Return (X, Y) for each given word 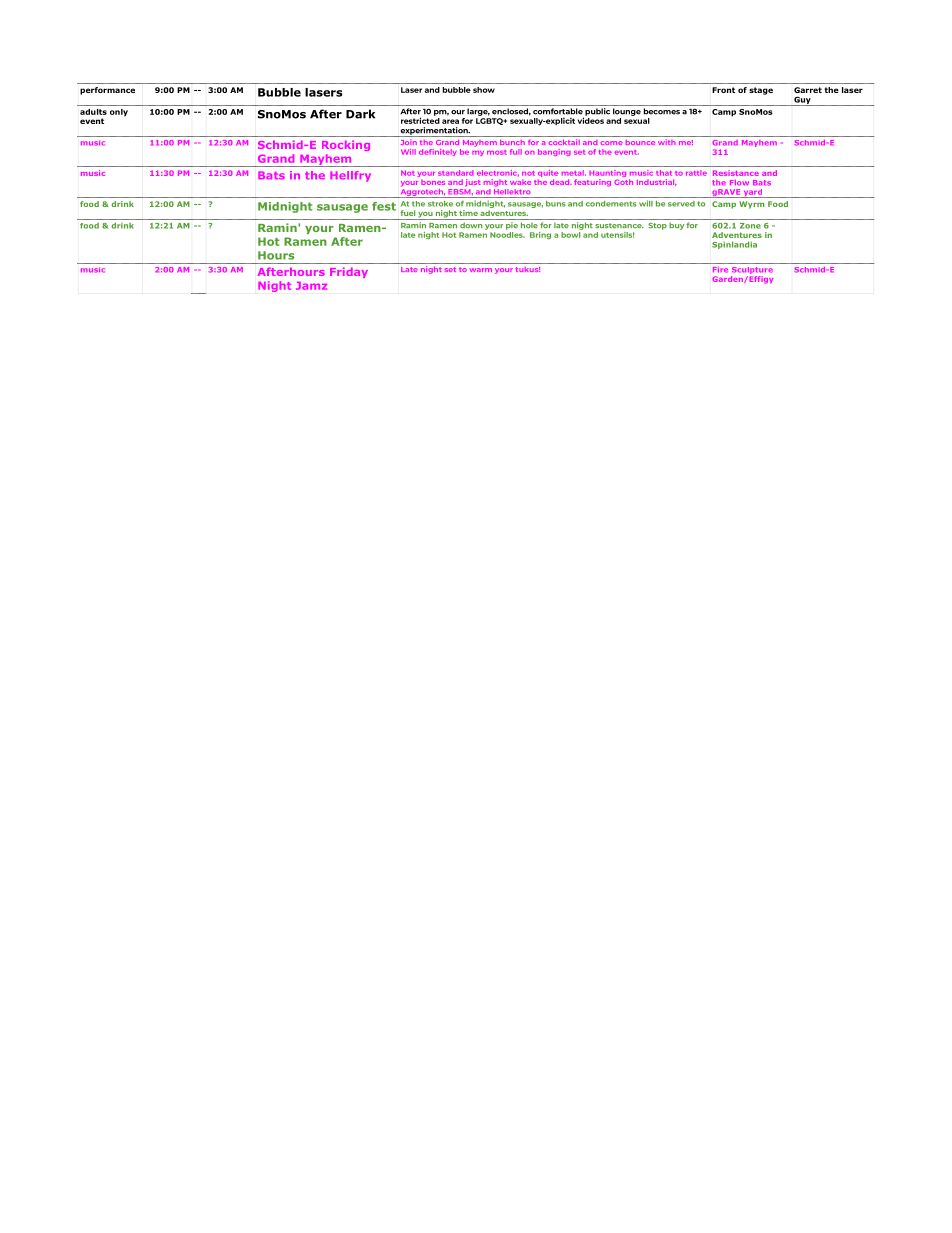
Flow (739, 183)
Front (723, 90)
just (473, 182)
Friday (349, 272)
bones (433, 182)
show (484, 90)
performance (107, 91)
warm (481, 270)
